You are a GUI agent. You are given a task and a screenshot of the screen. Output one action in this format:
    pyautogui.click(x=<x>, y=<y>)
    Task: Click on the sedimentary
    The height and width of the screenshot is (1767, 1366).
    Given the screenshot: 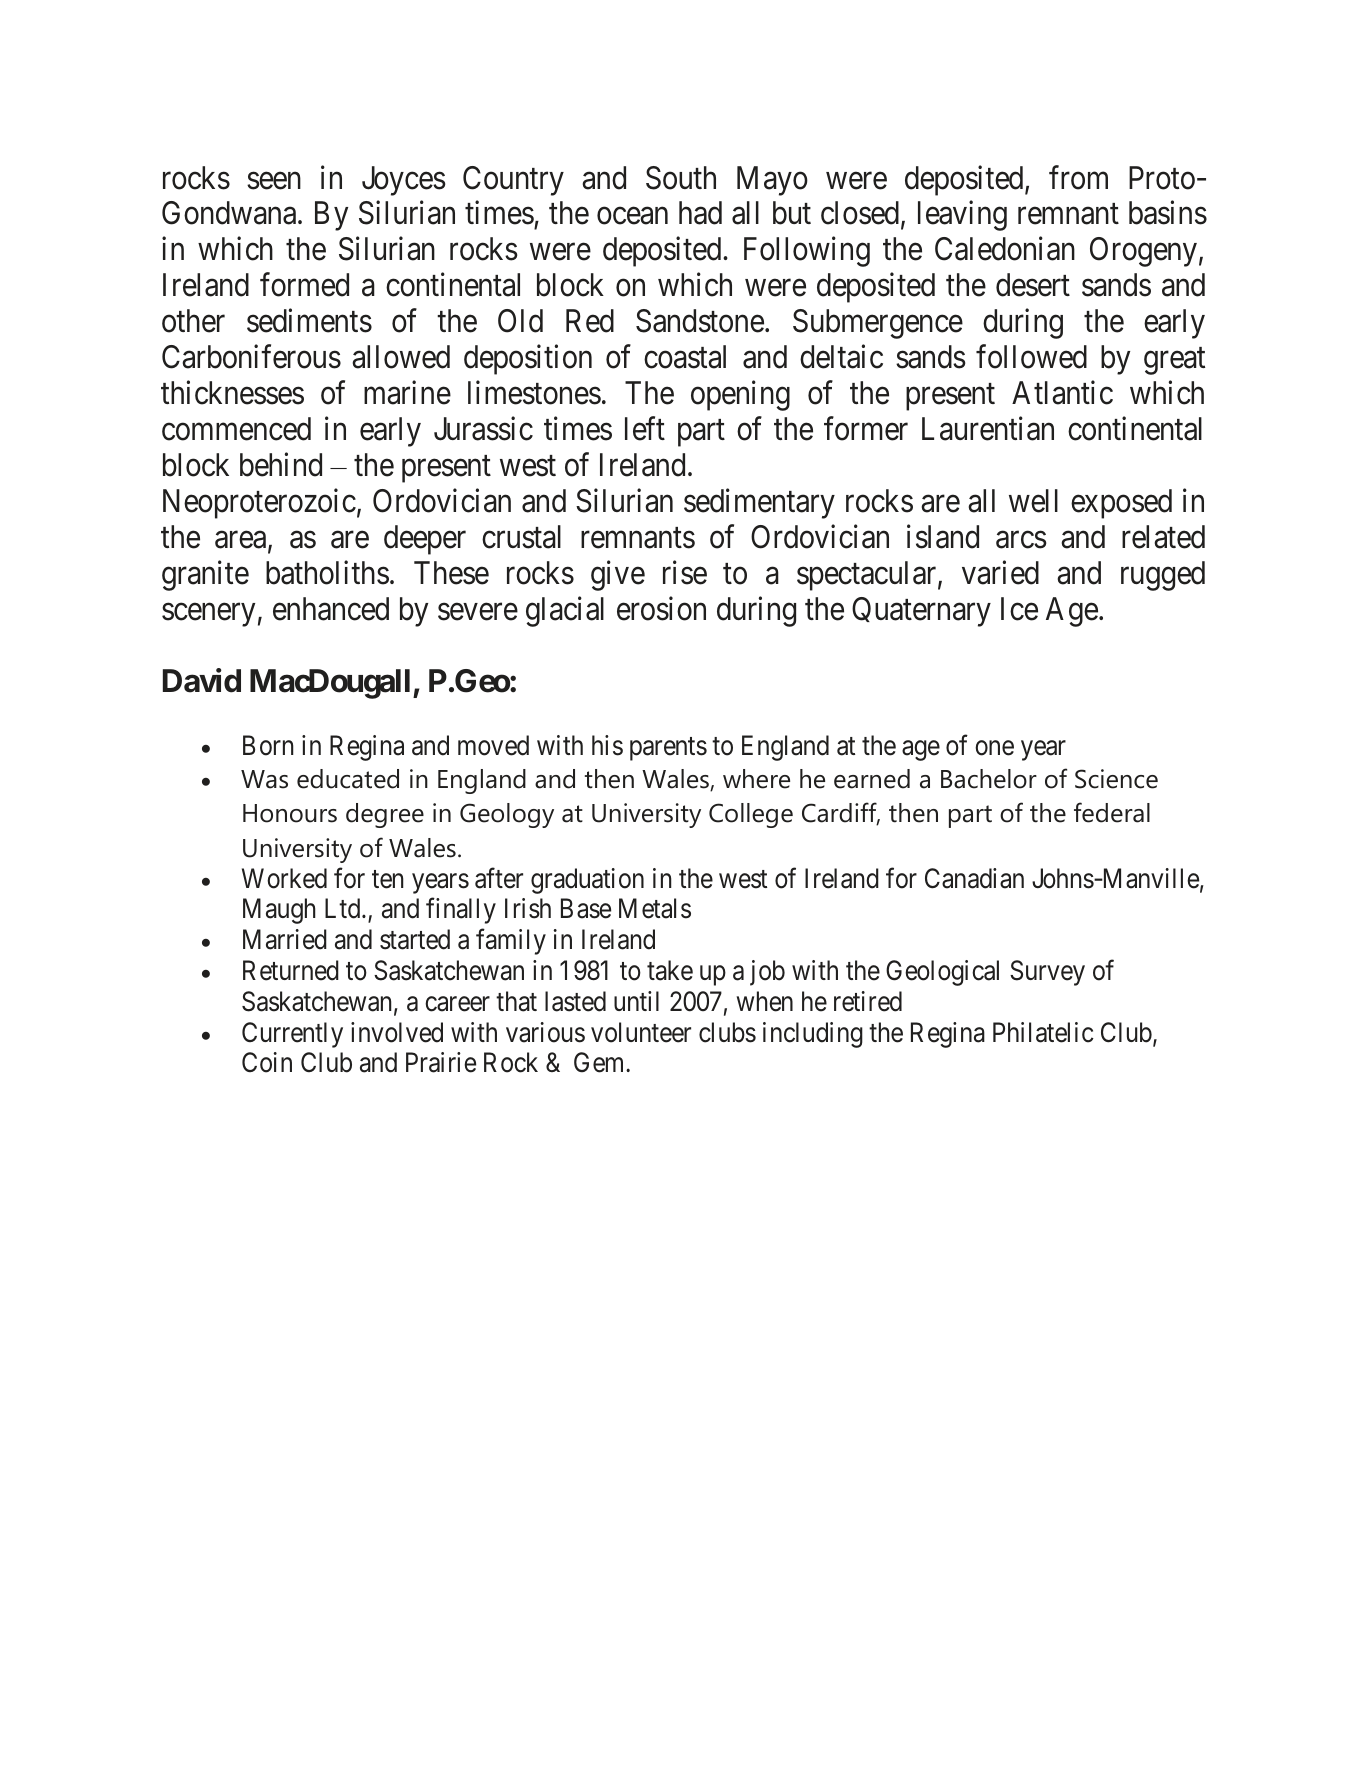 What is the action you would take?
    pyautogui.click(x=759, y=503)
